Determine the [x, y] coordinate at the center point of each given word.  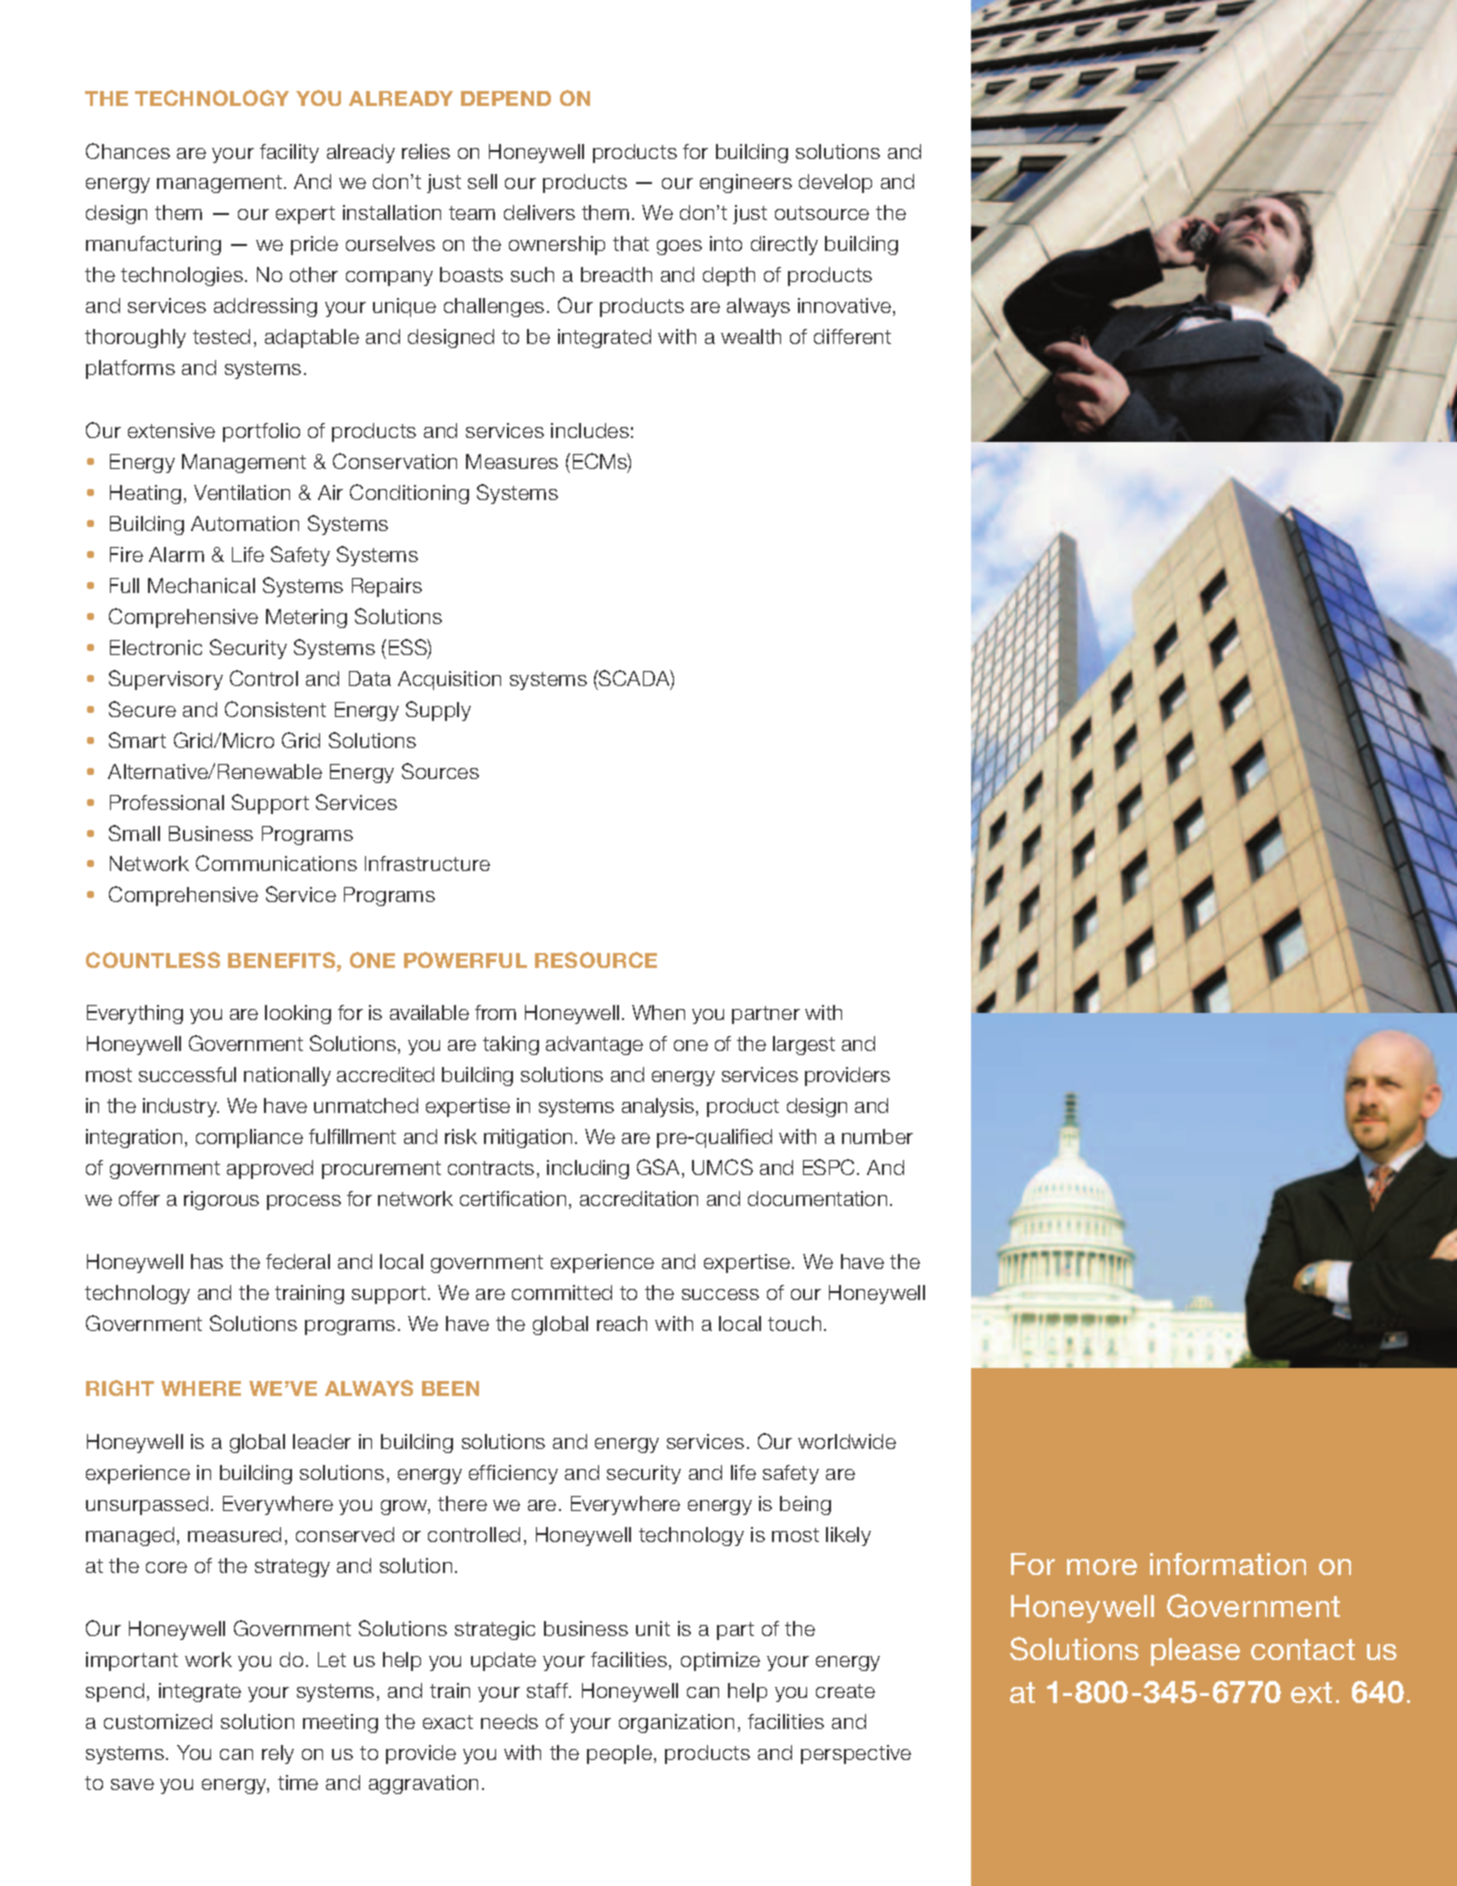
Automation [245, 523]
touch [794, 1323]
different [852, 336]
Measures [512, 461]
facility [289, 153]
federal [298, 1261]
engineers [746, 183]
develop [835, 183]
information [1228, 1564]
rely [278, 1754]
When [658, 1012]
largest [804, 1045]
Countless [153, 960]
